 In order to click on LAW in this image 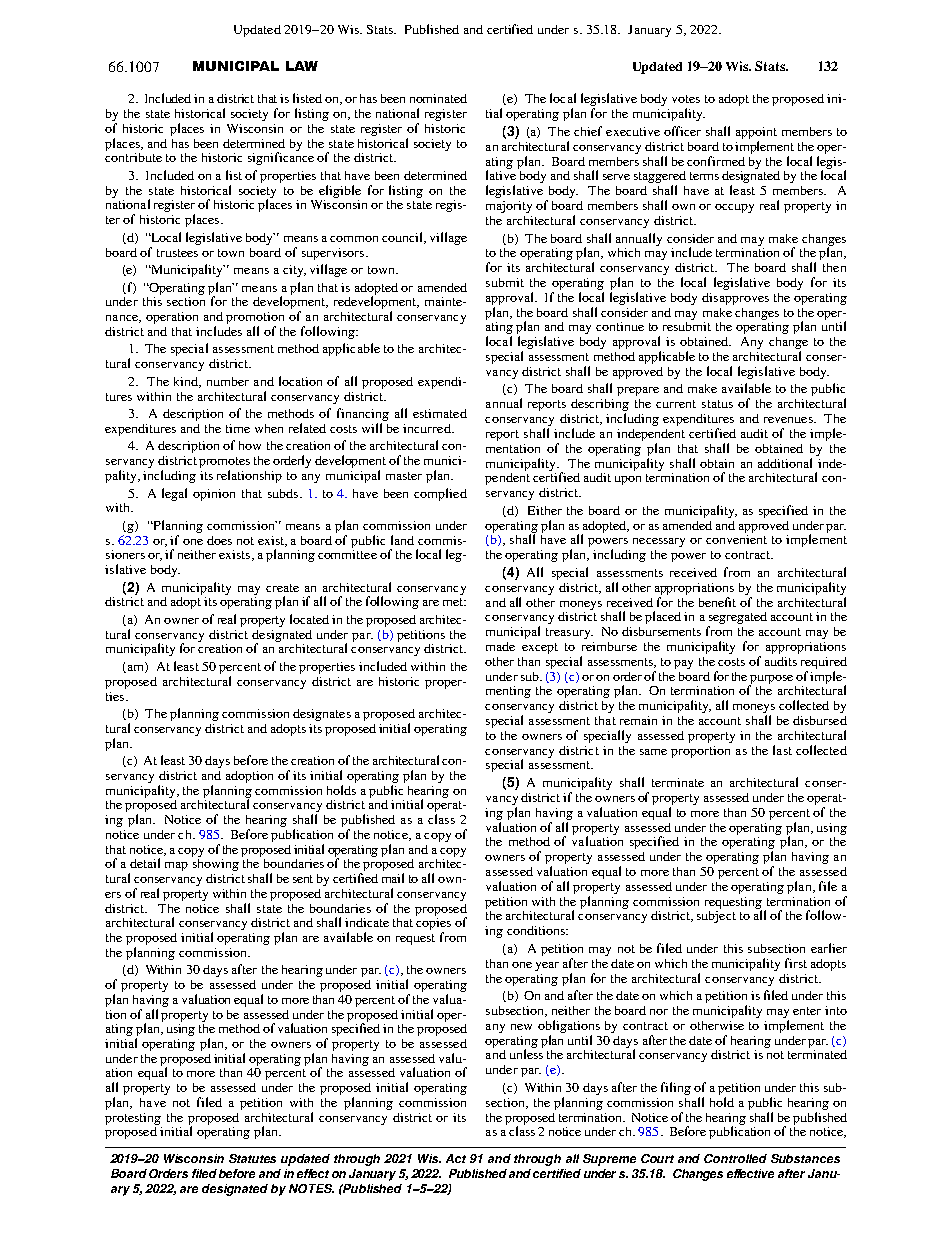, I will do `click(302, 66)`.
